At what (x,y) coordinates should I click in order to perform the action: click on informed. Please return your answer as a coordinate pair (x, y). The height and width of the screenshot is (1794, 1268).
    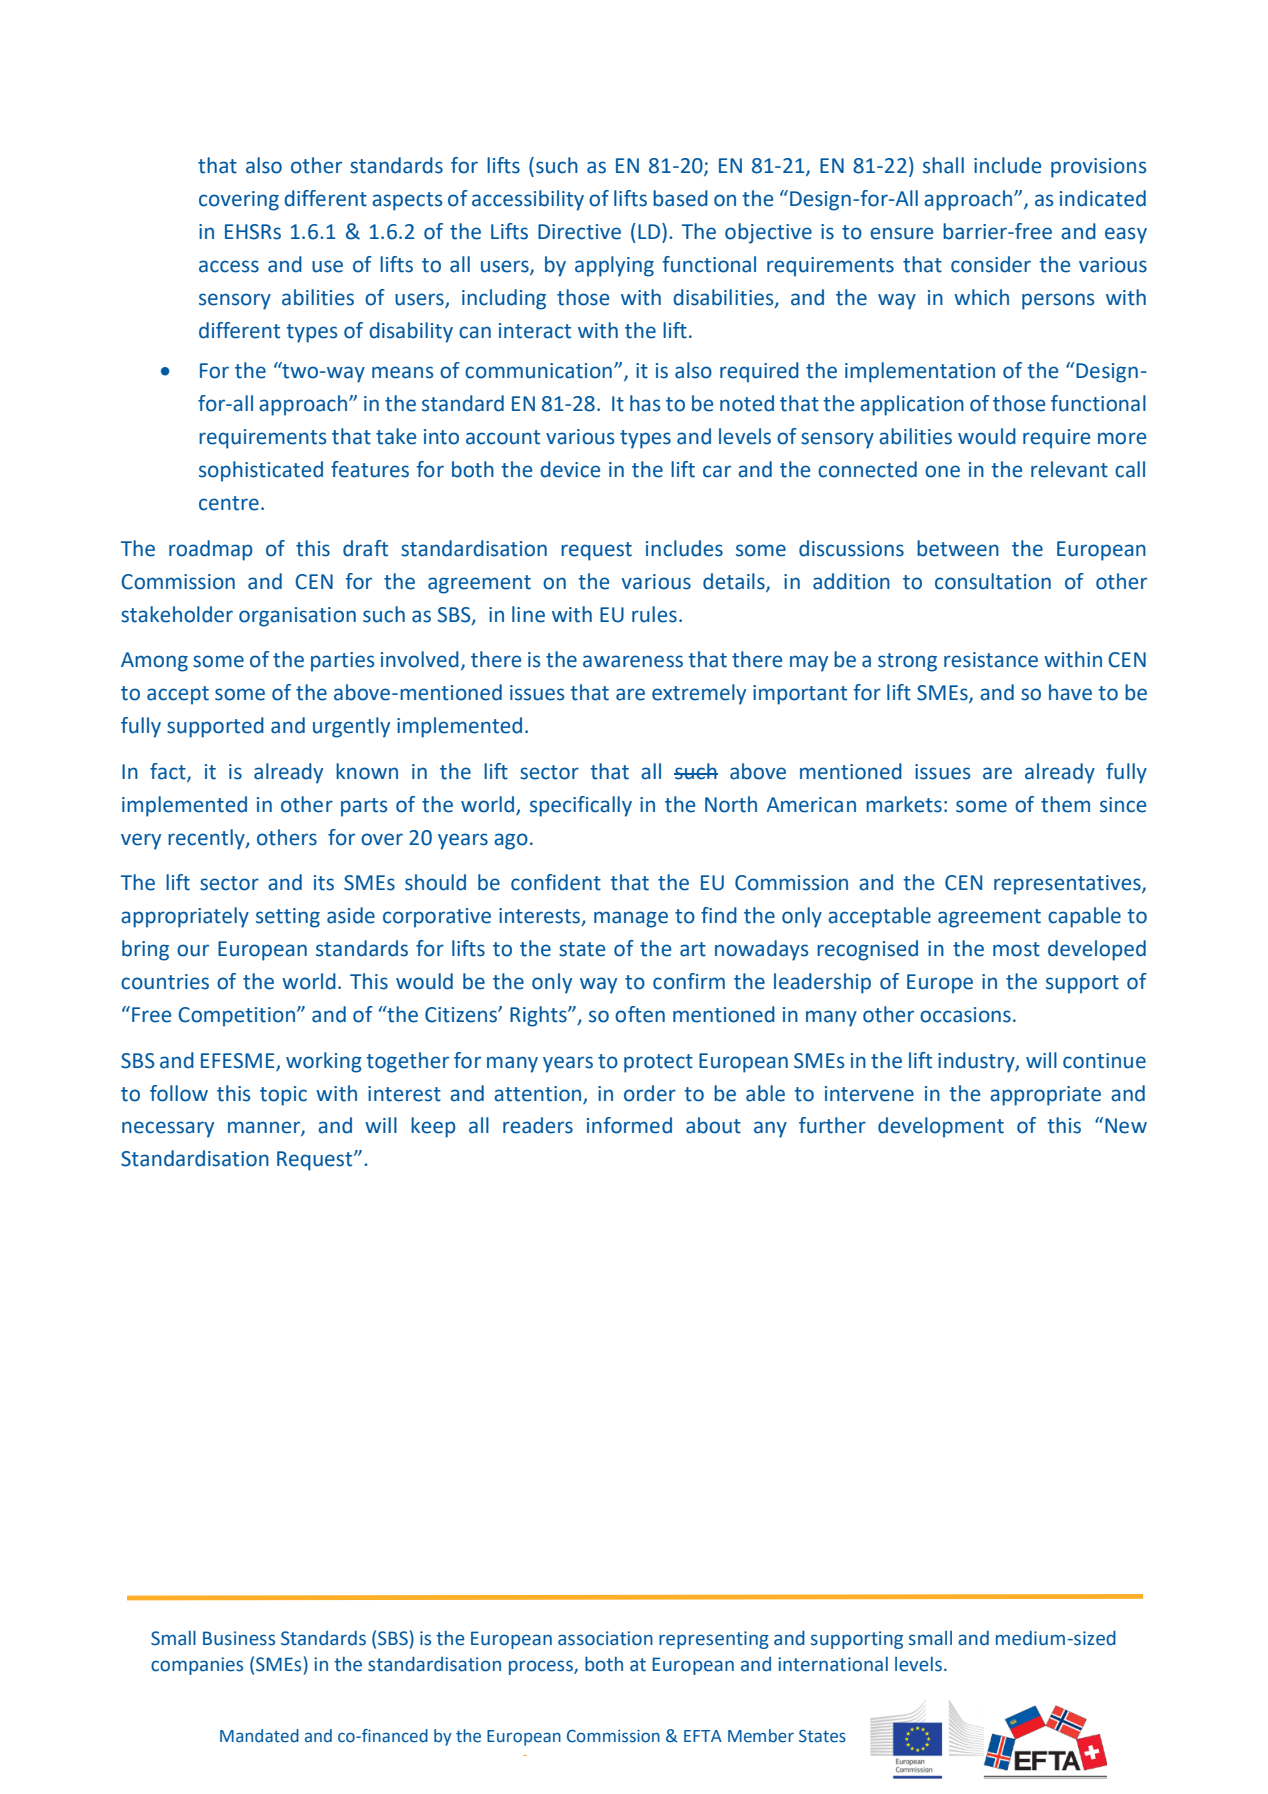
    Looking at the image, I should click on (629, 1125).
